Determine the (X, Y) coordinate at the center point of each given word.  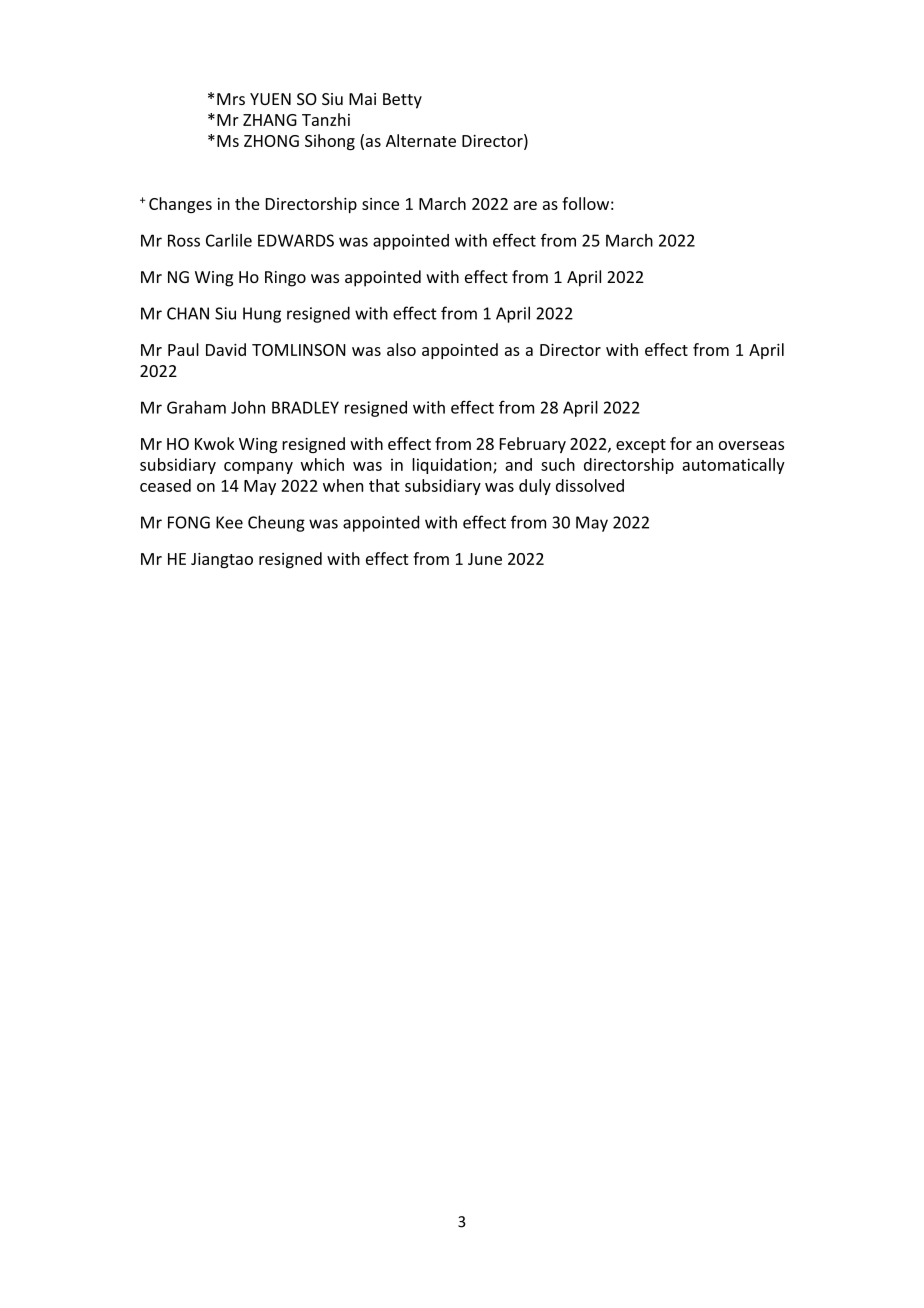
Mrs (231, 99)
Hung (262, 315)
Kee (229, 522)
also (401, 349)
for (681, 443)
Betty (402, 101)
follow (585, 203)
